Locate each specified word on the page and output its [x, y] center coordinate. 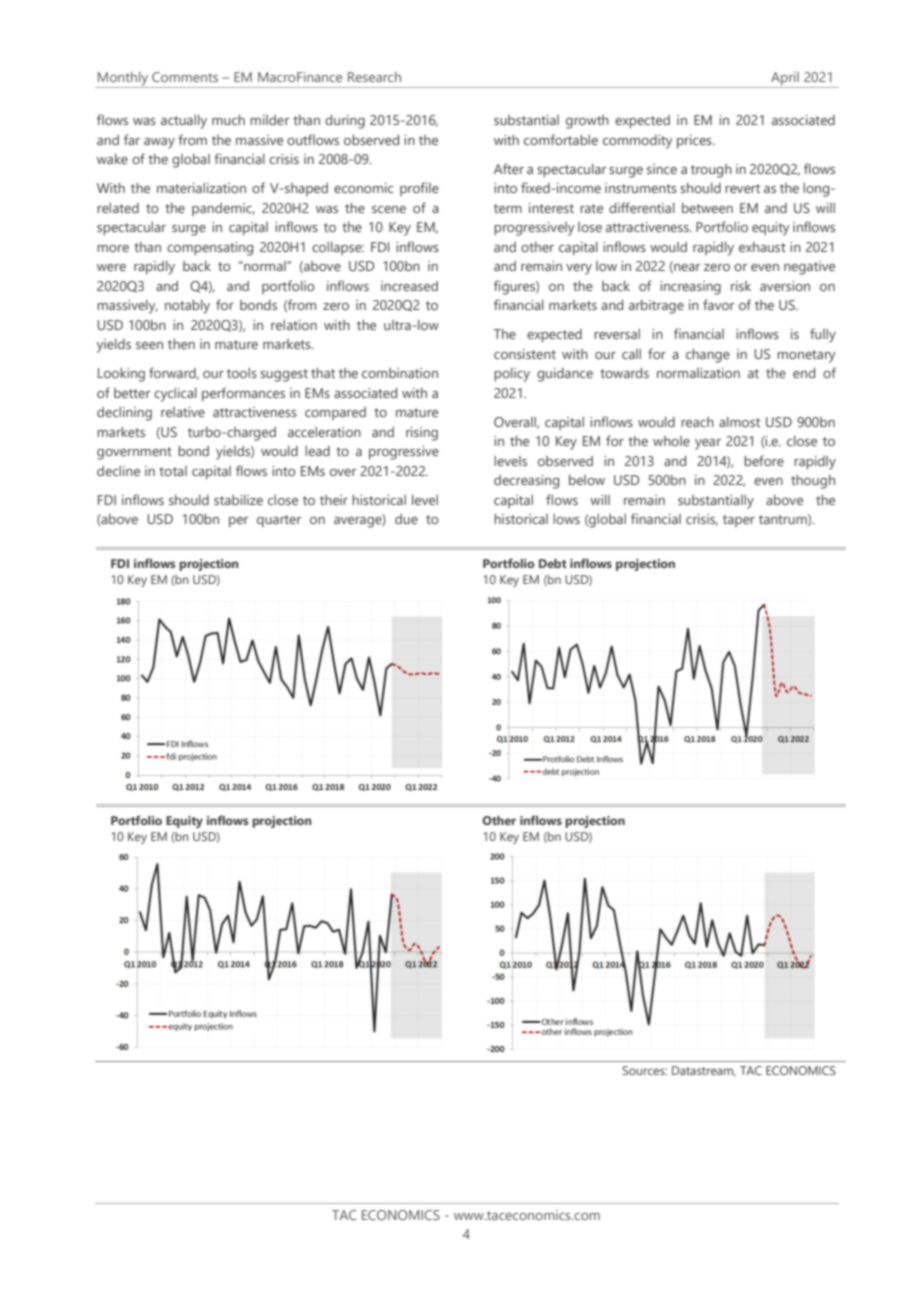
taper [739, 521]
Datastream [704, 1071]
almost [739, 422]
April [785, 78]
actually [184, 122]
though [813, 482]
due [406, 519]
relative [183, 412]
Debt [553, 563]
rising [422, 434]
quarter [279, 521]
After [509, 168]
